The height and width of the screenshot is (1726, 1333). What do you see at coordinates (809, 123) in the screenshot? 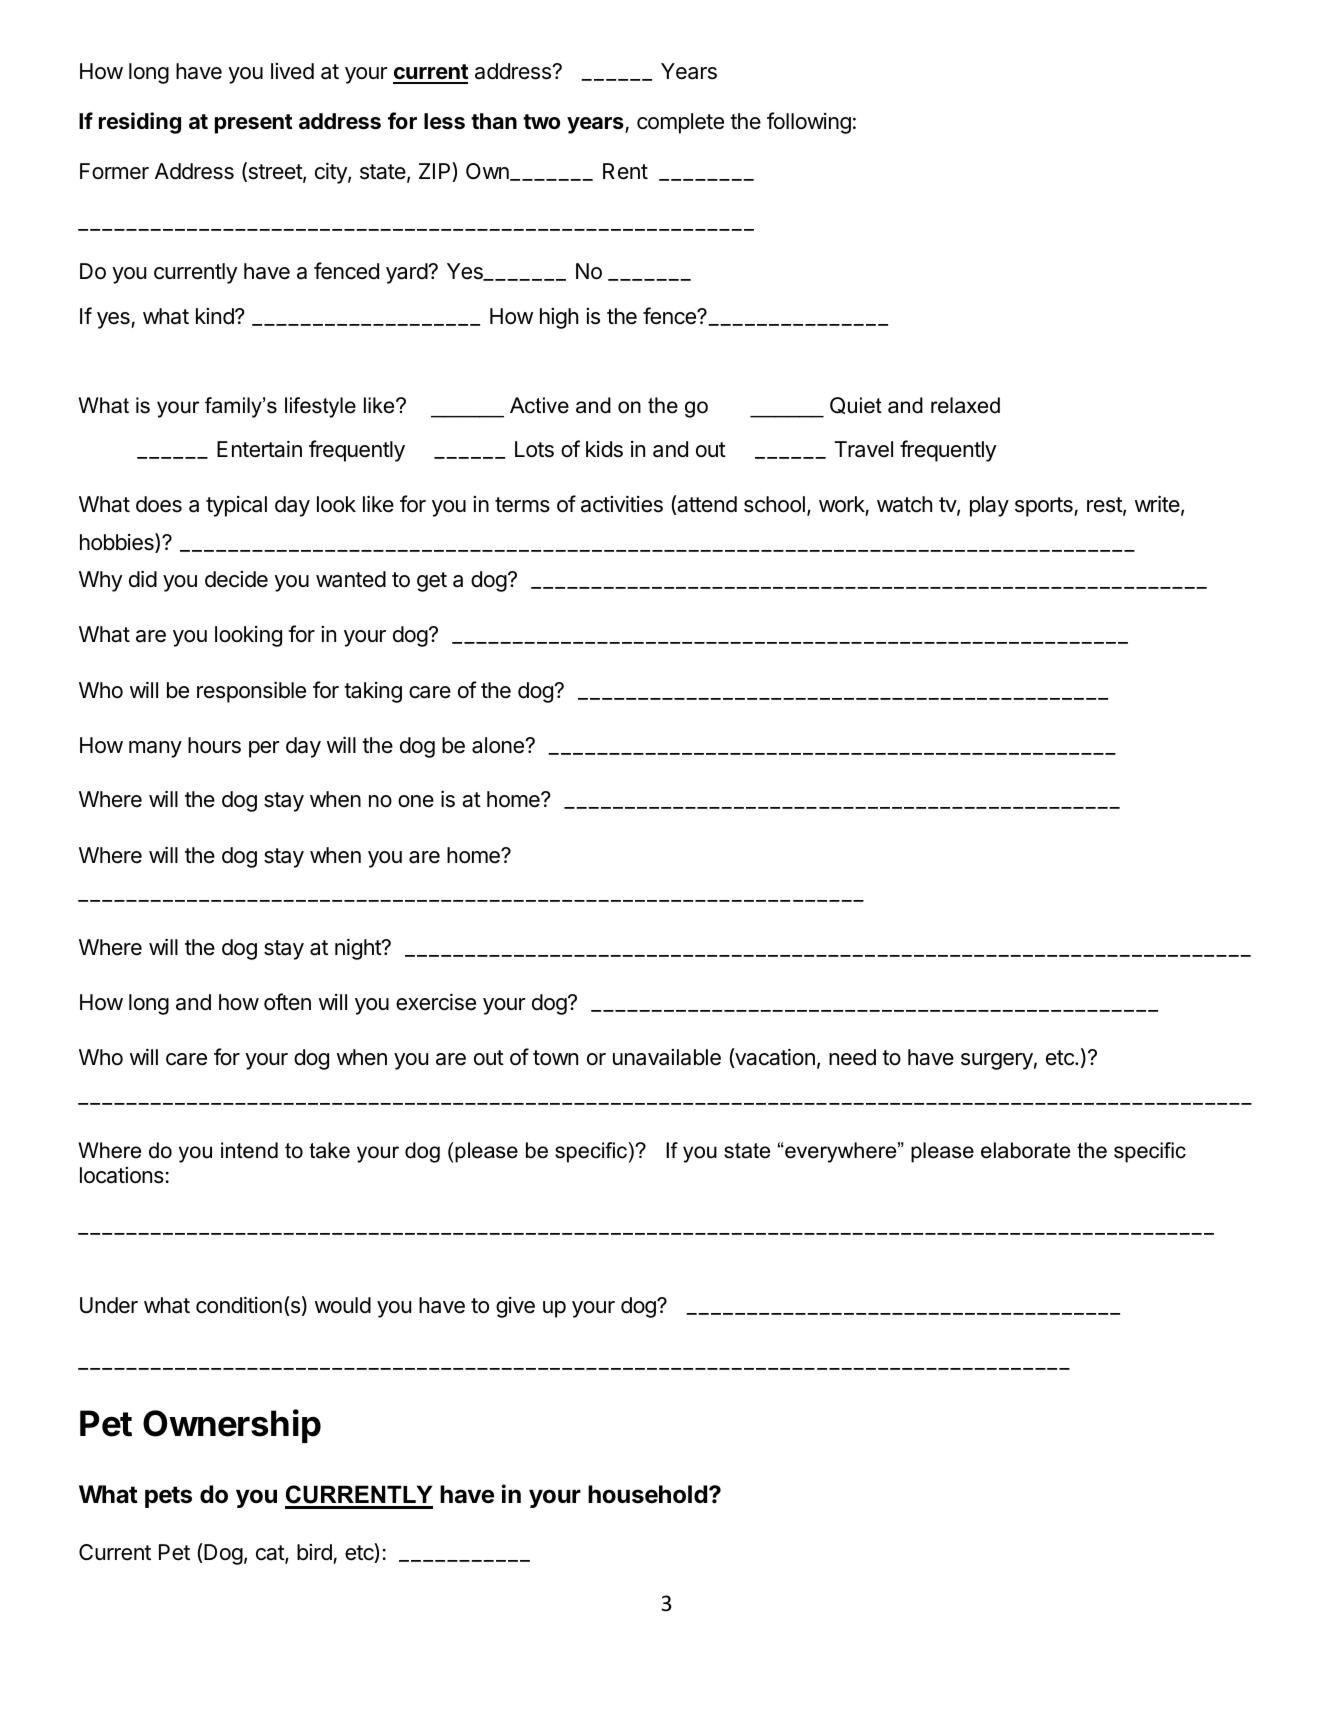
I see `following` at bounding box center [809, 123].
